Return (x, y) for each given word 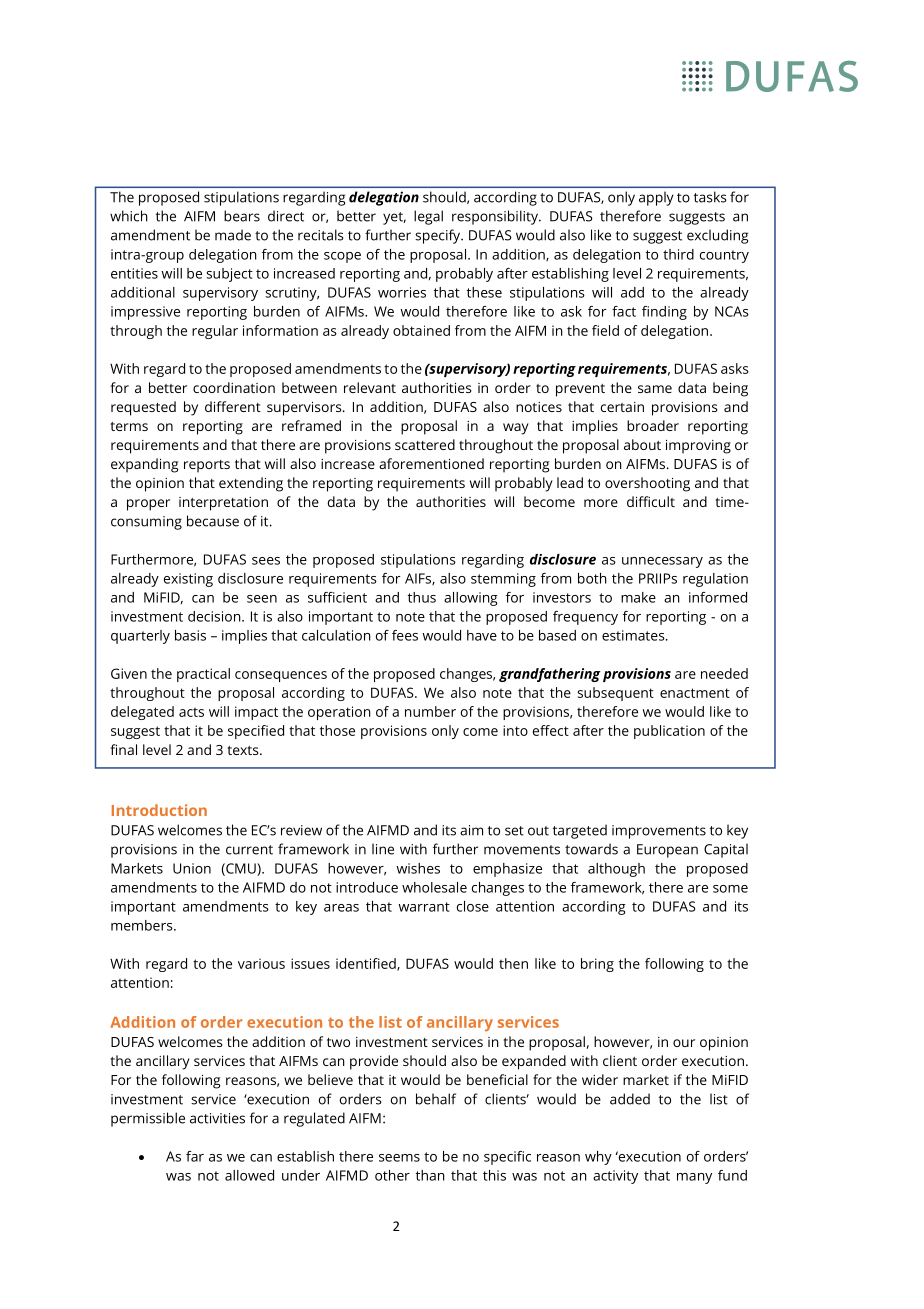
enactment (695, 693)
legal (428, 217)
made (233, 235)
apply (656, 199)
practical (203, 675)
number (430, 711)
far (195, 1156)
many (694, 1178)
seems (399, 1158)
